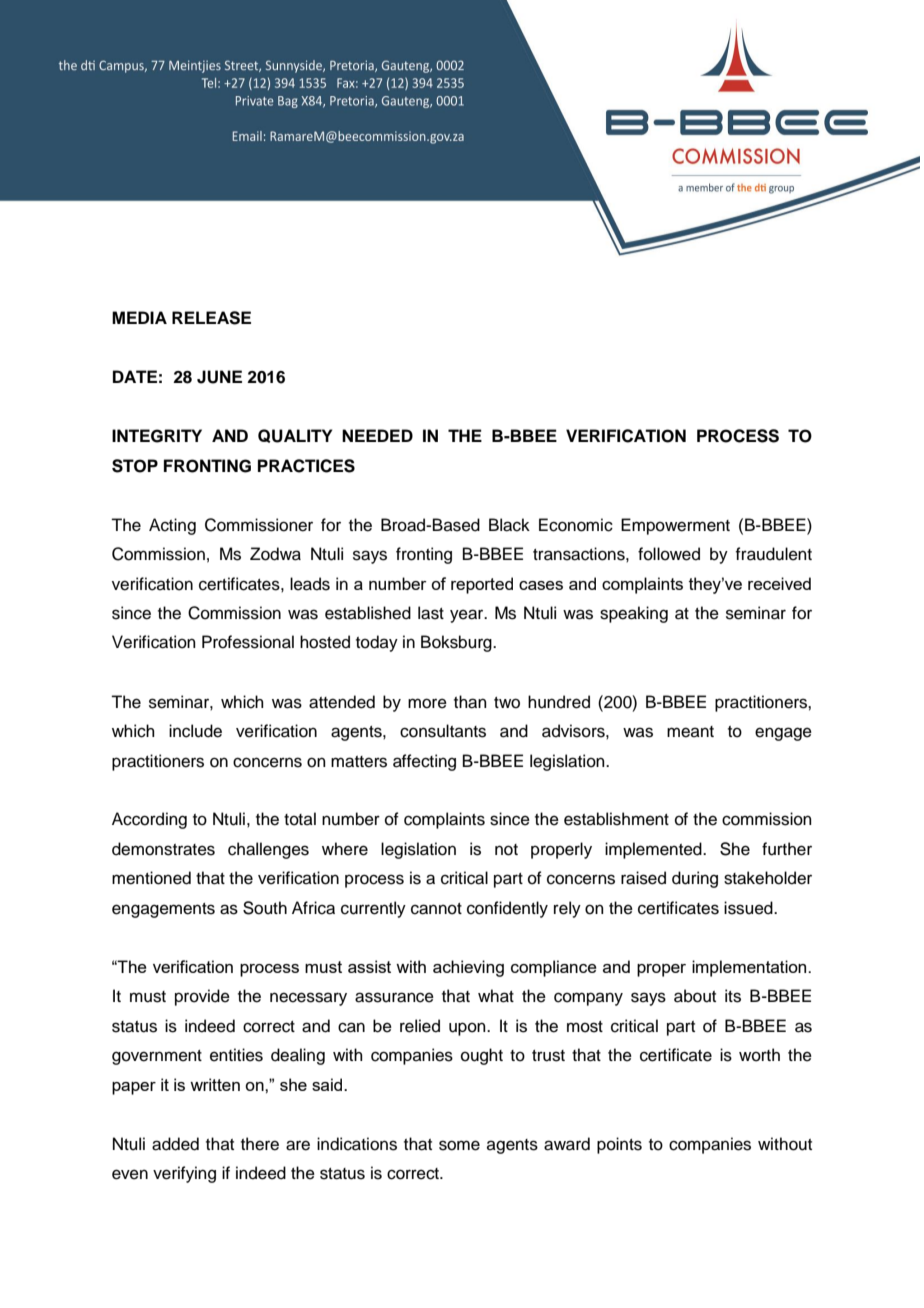 The width and height of the document is (924, 1308). I want to click on RELEASE, so click(211, 318).
